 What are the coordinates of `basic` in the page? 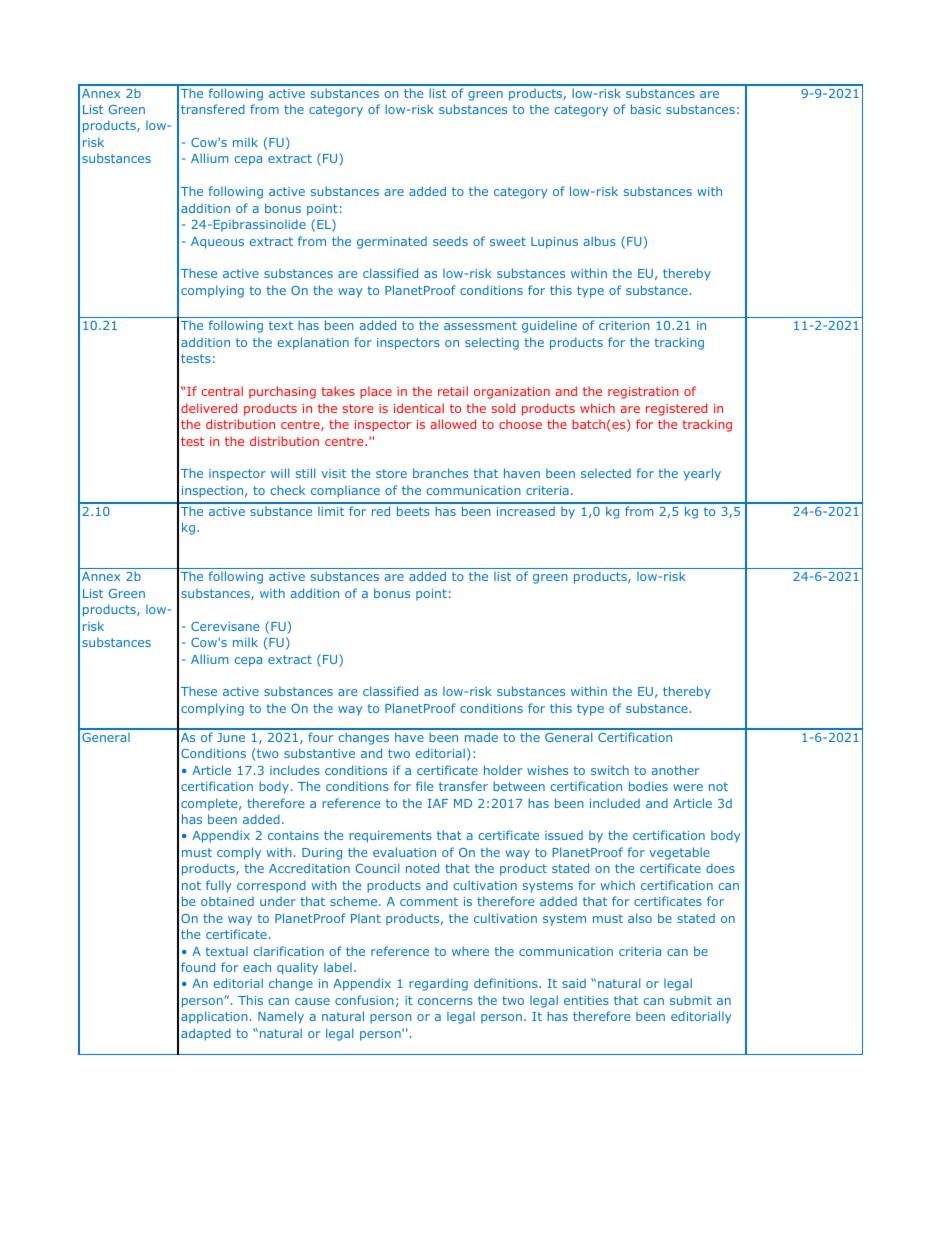 It's located at (646, 109).
